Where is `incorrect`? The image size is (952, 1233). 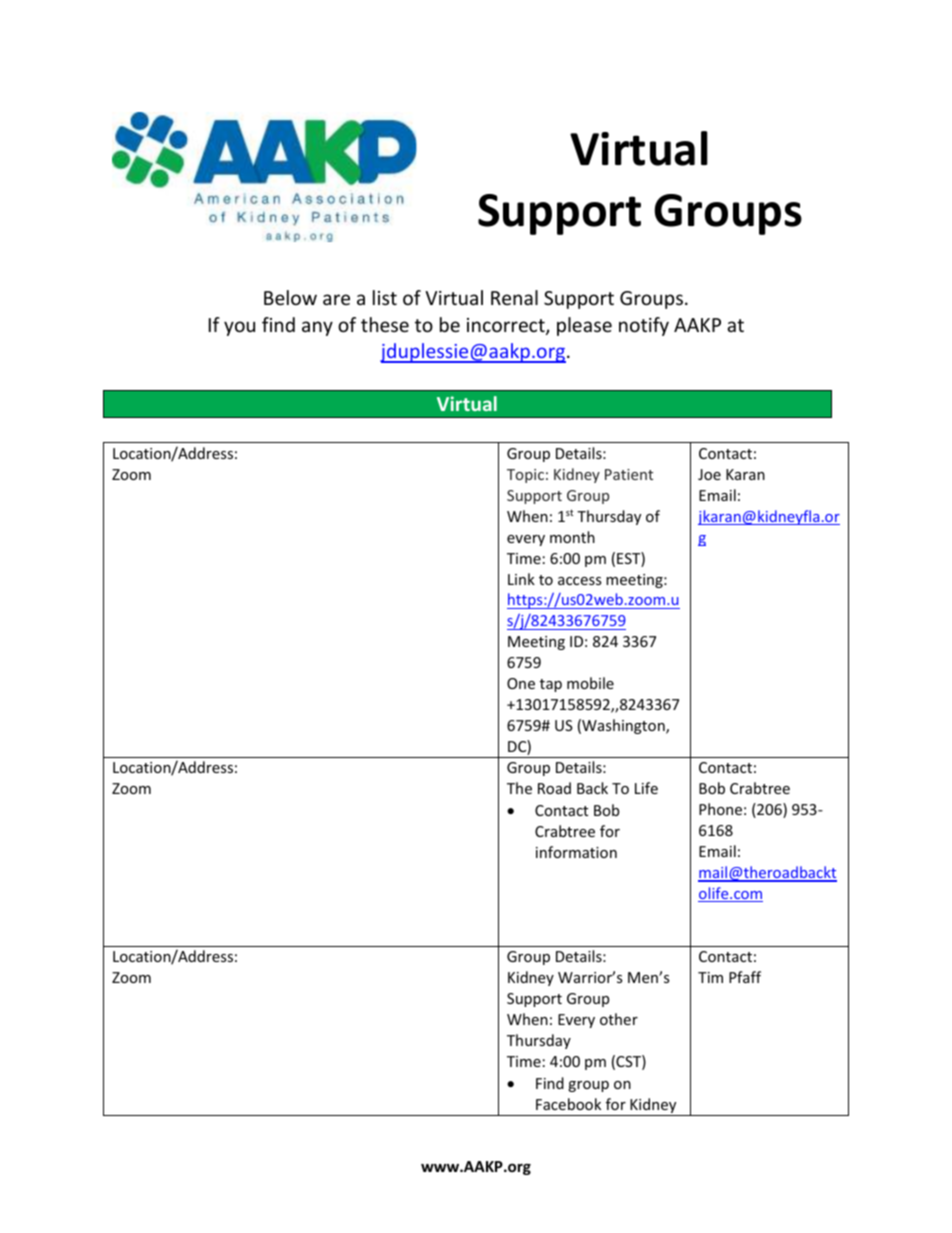 incorrect is located at coordinates (507, 326).
